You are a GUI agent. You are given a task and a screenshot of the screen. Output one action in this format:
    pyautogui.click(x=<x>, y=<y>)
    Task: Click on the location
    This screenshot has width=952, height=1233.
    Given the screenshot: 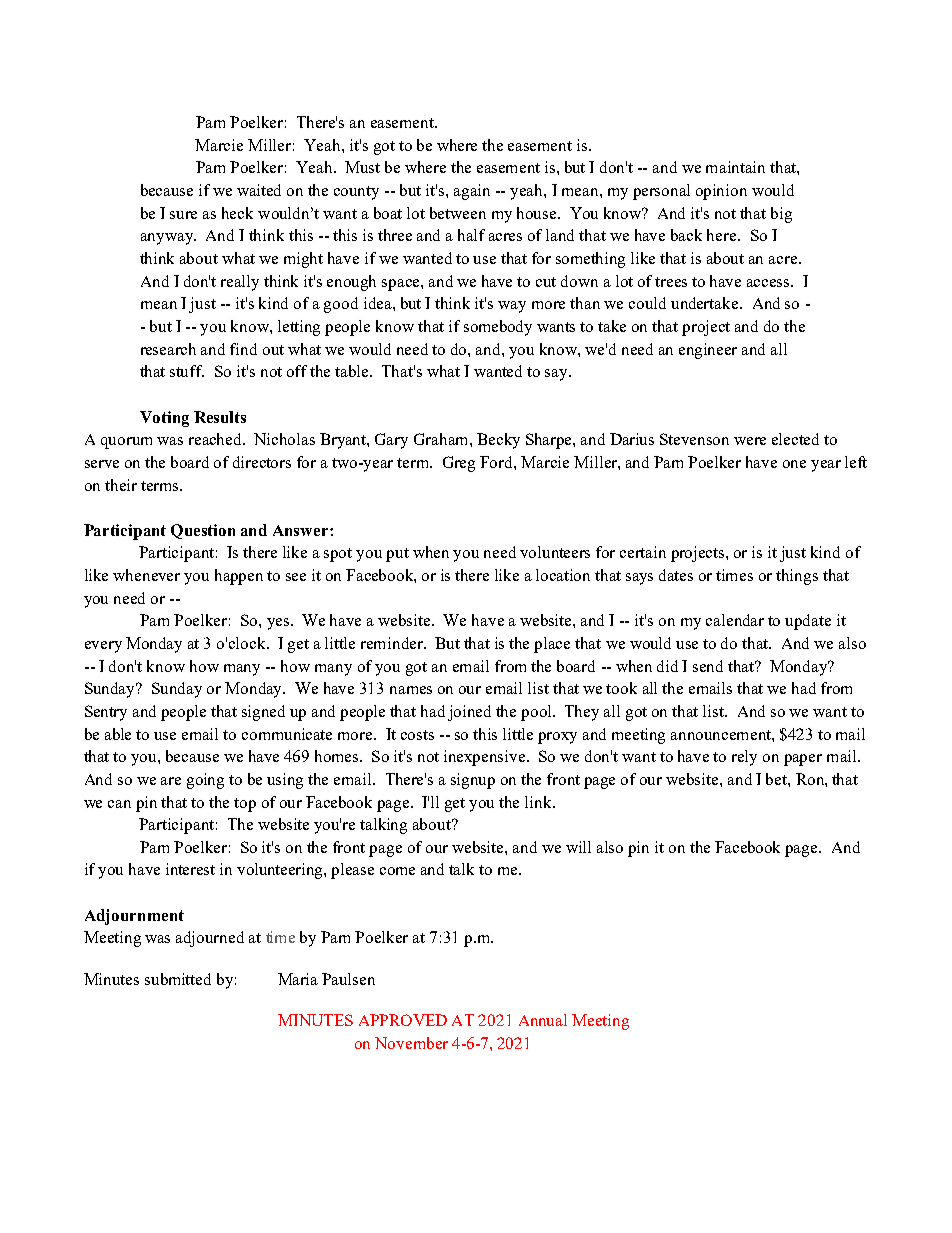 What is the action you would take?
    pyautogui.click(x=563, y=575)
